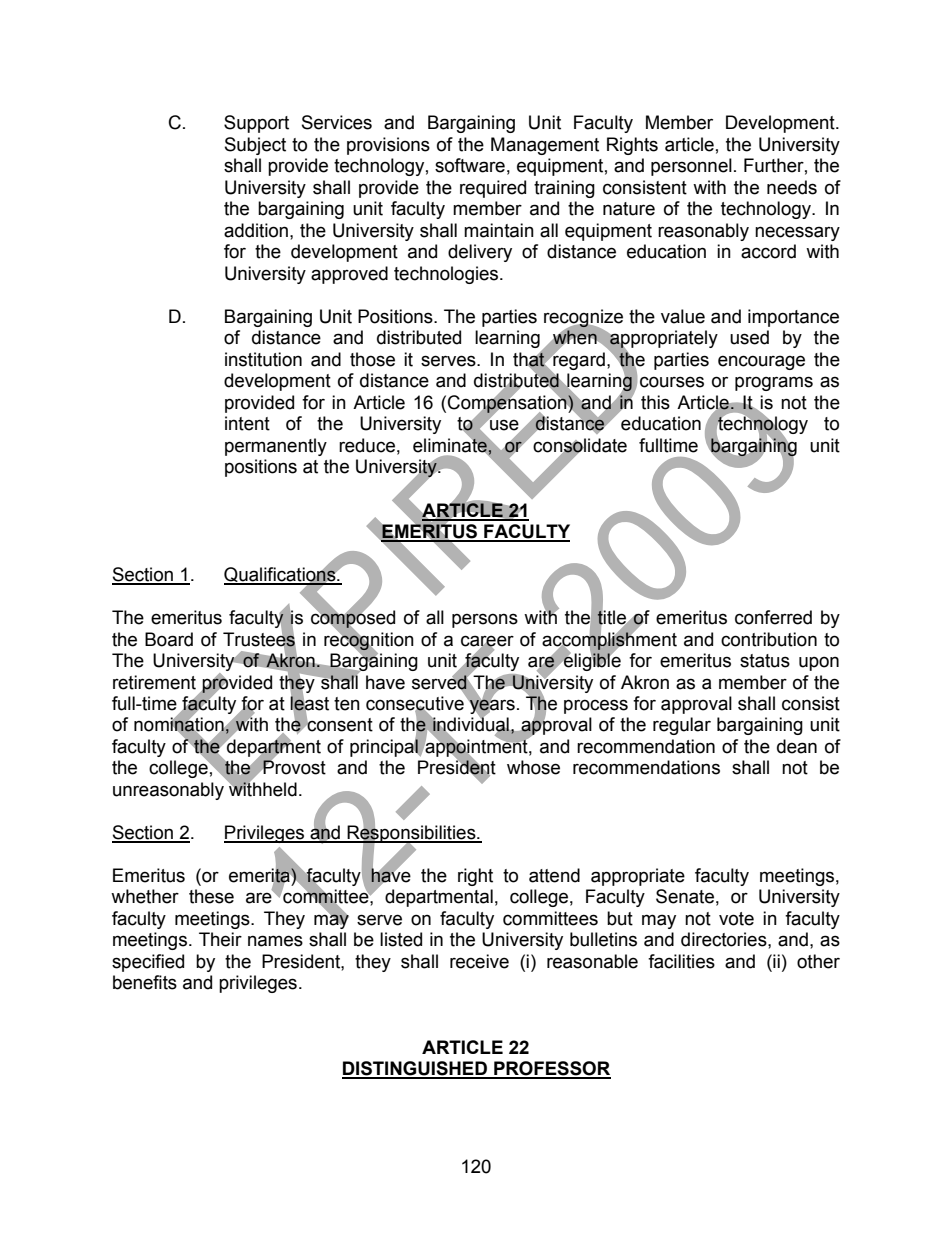  I want to click on persons, so click(485, 620).
